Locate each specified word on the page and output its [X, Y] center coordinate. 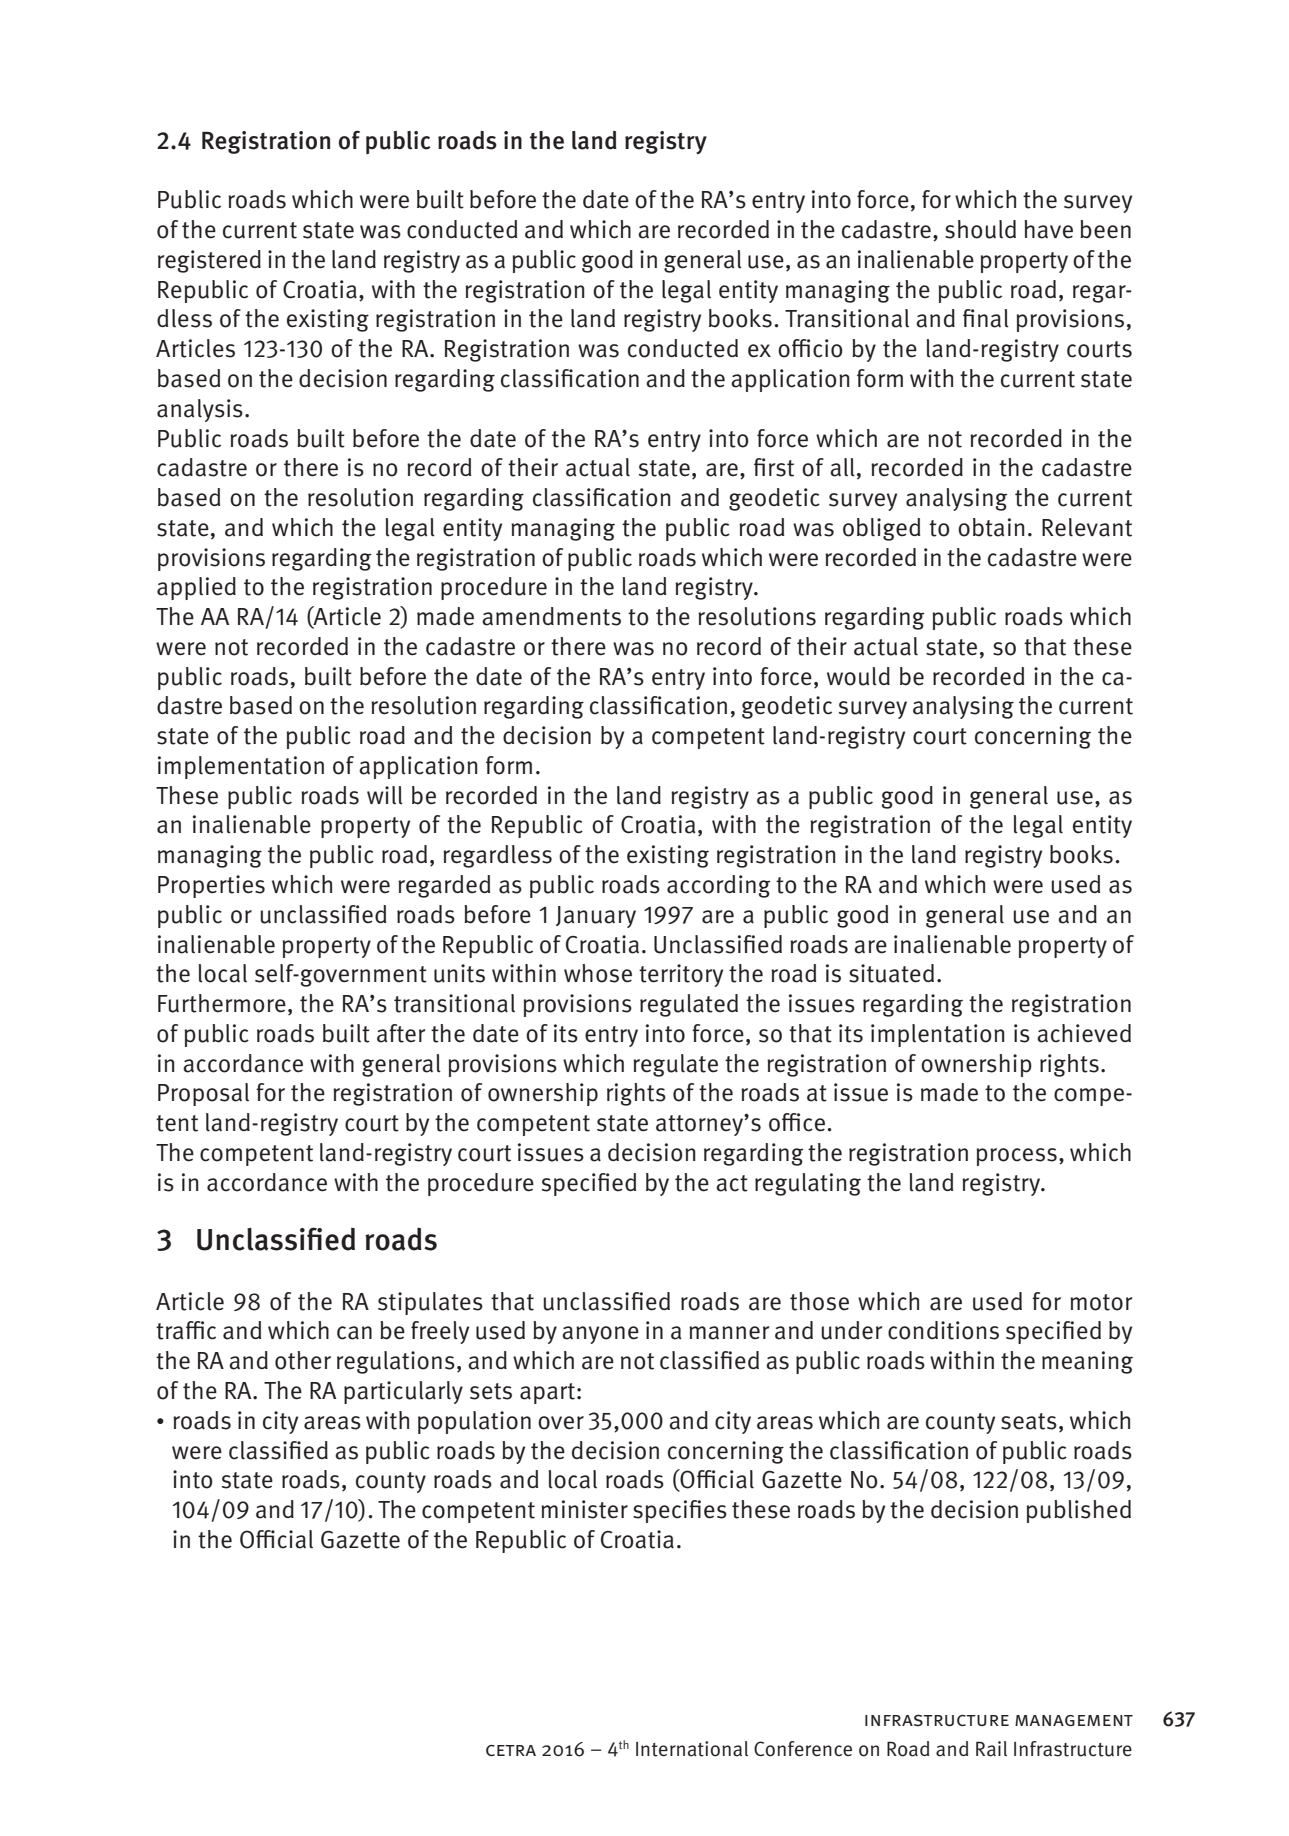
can [354, 1333]
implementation [241, 767]
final [986, 318]
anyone [600, 1335]
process [1017, 1157]
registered [209, 261]
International [692, 1749]
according [719, 886]
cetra [511, 1750]
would [858, 676]
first [774, 467]
